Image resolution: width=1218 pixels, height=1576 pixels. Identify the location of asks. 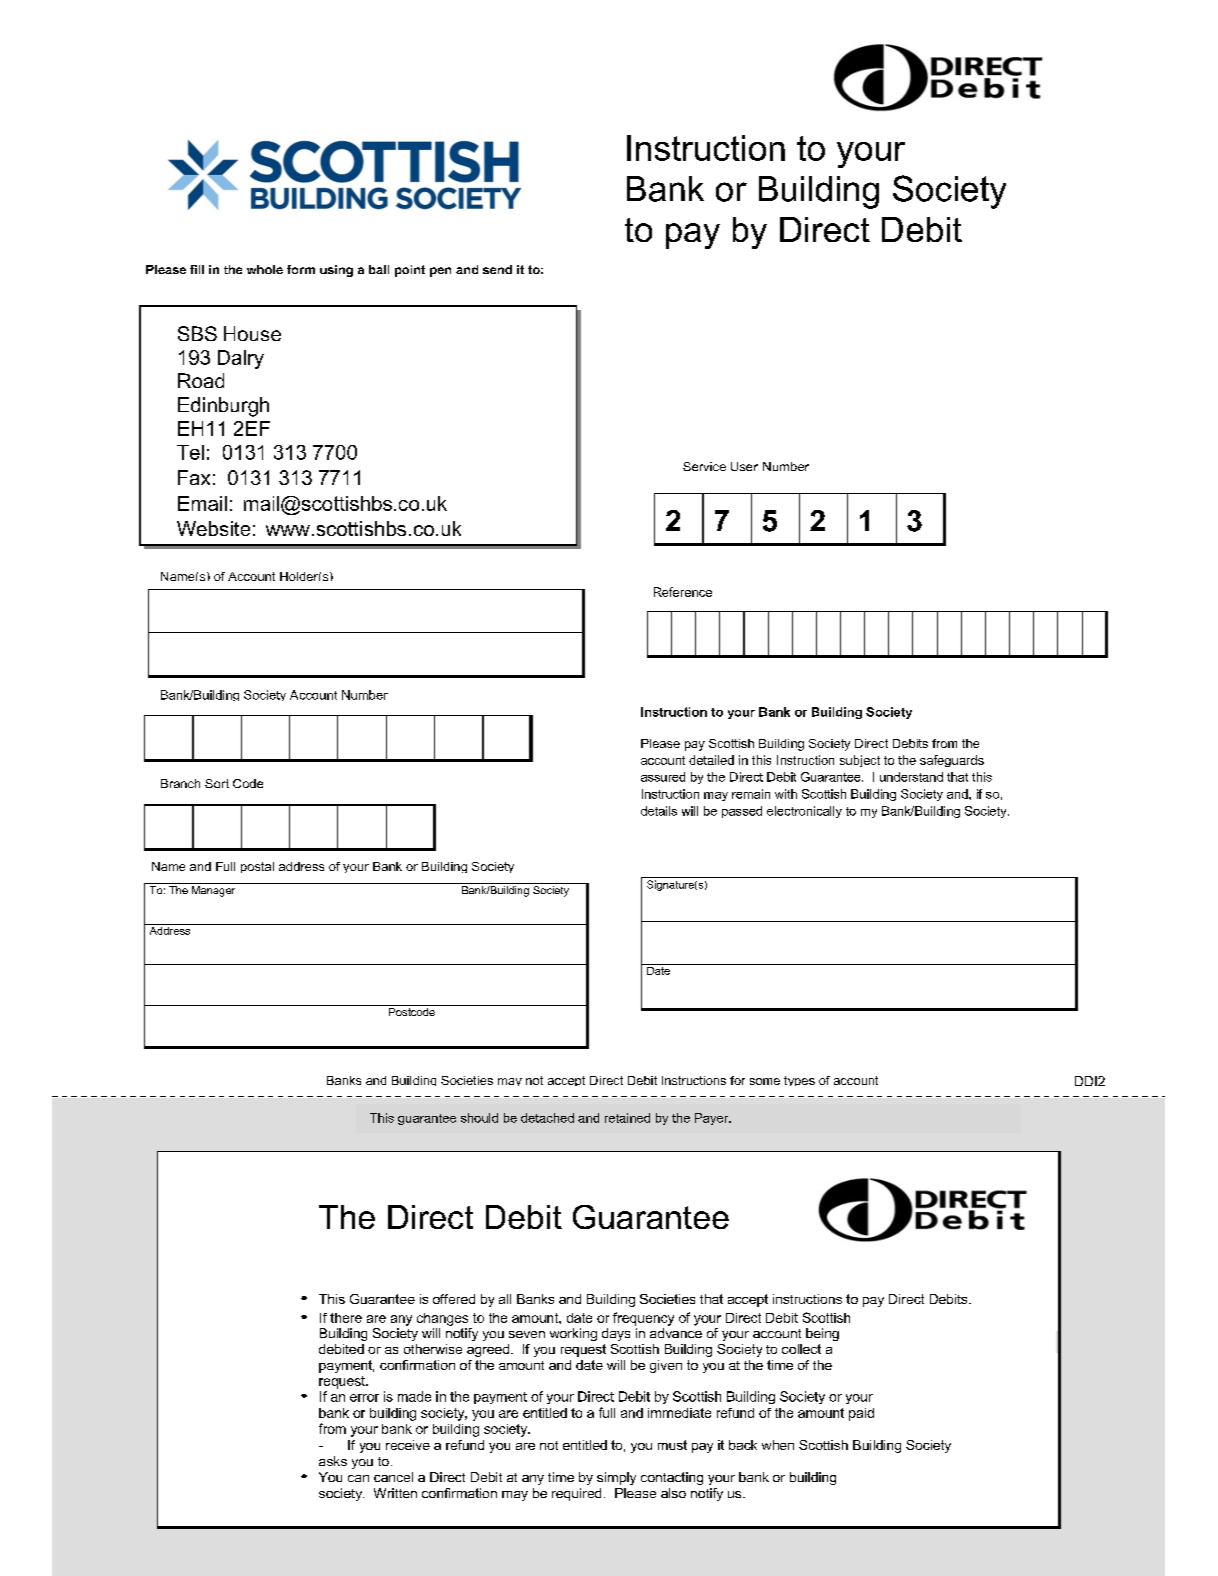
(333, 1461).
